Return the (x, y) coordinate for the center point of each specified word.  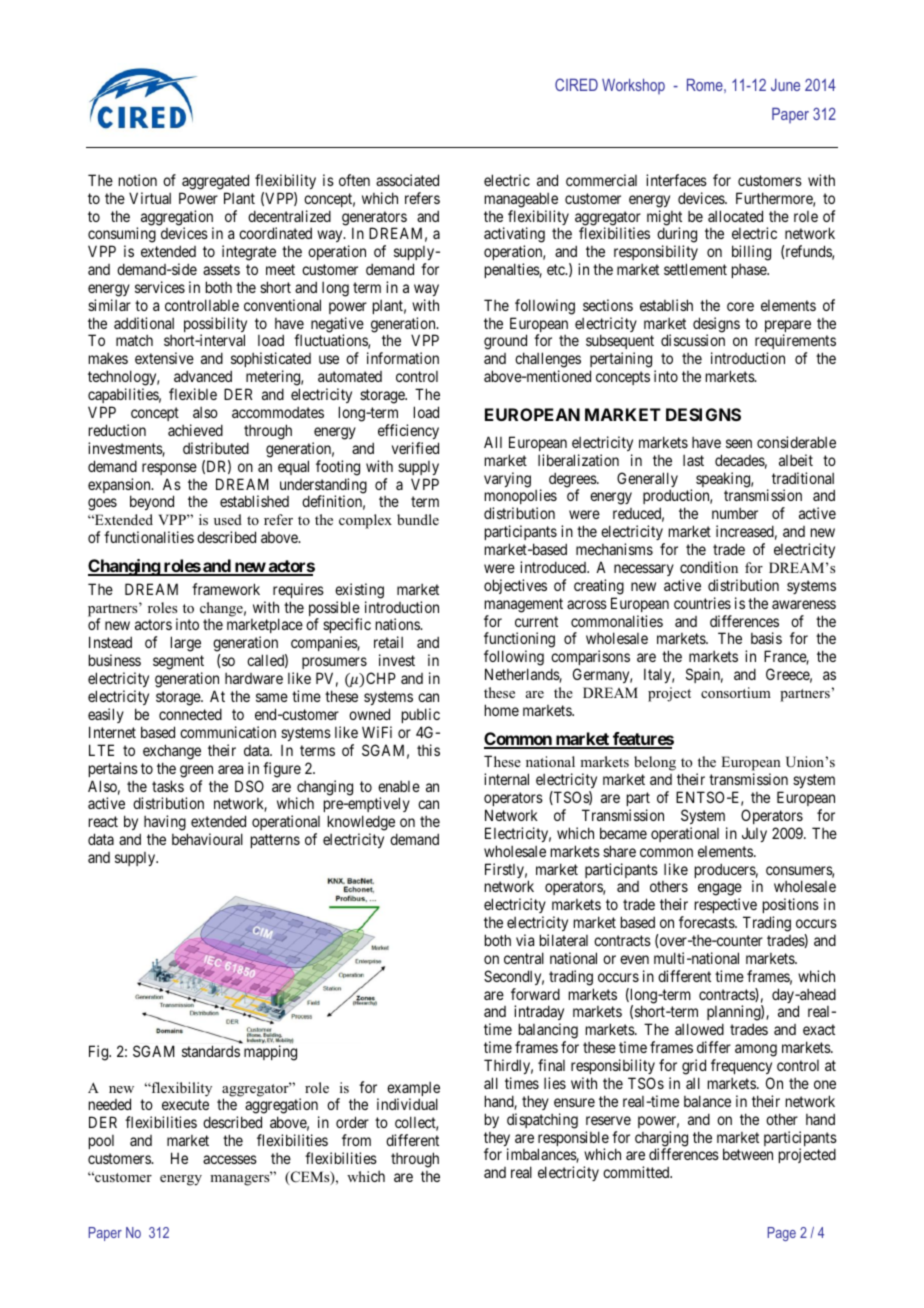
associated (407, 180)
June (785, 85)
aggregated (215, 182)
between (748, 1154)
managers (241, 1179)
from (356, 1140)
